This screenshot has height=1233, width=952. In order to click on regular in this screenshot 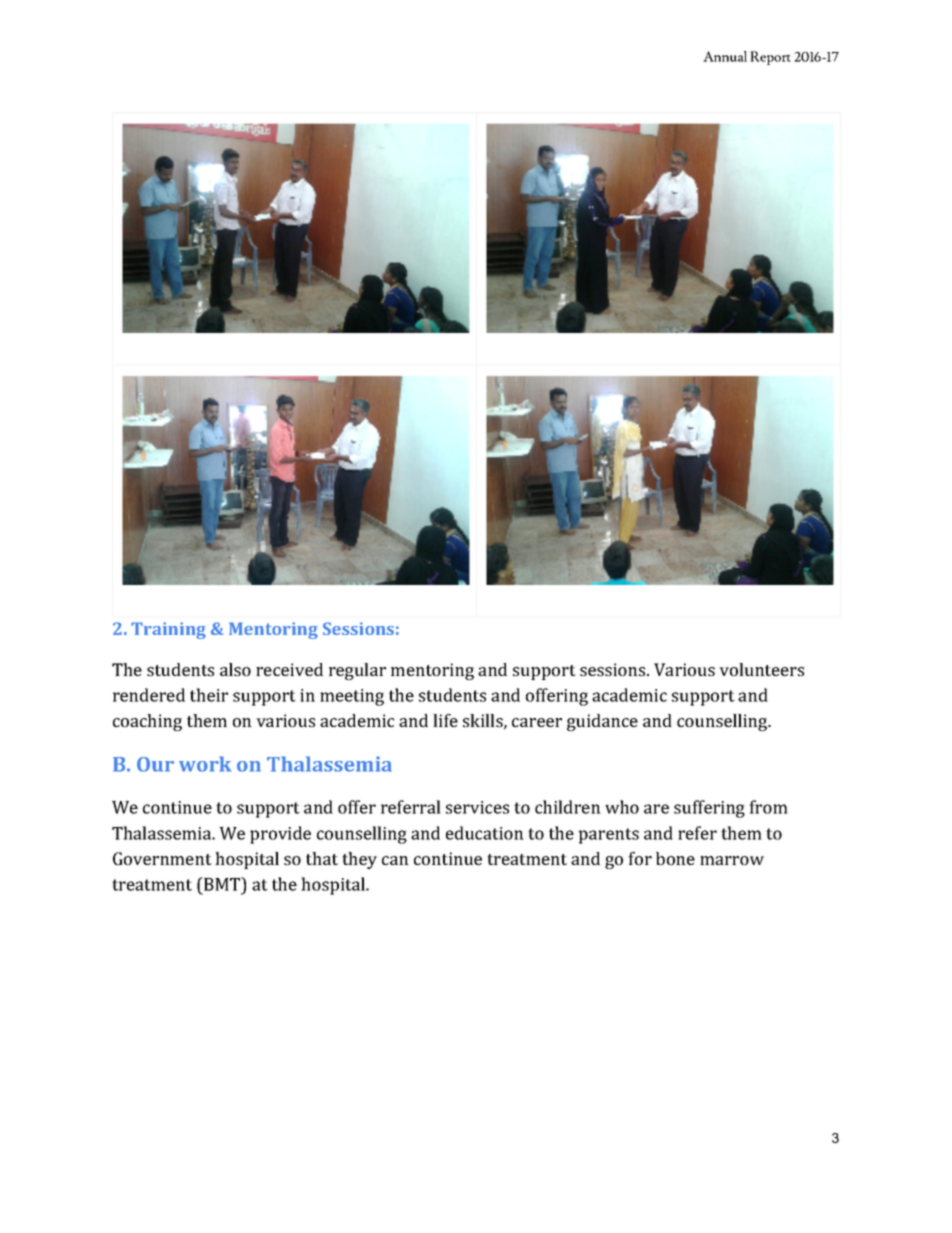, I will do `click(357, 671)`.
